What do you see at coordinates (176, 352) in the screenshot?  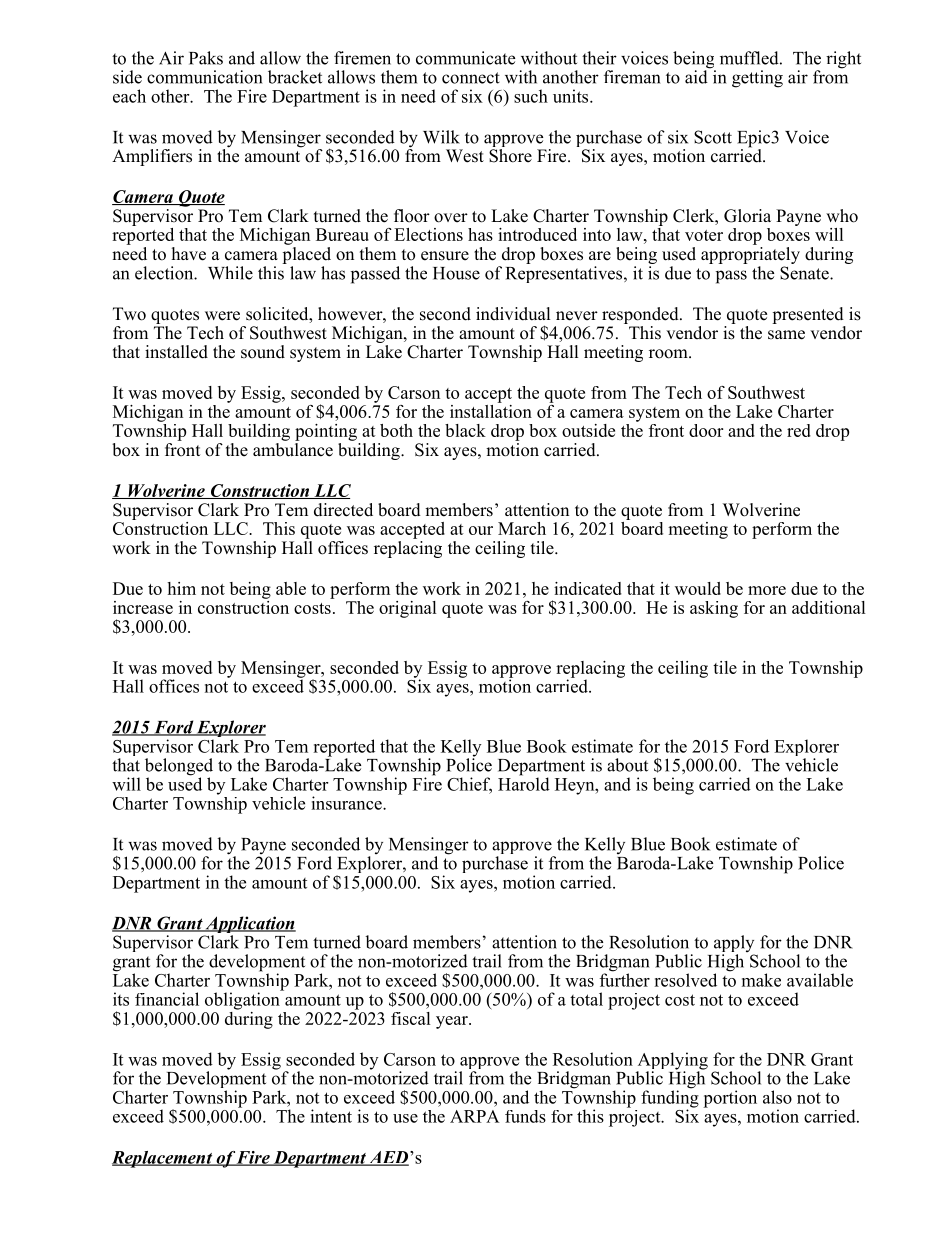 I see `installed` at bounding box center [176, 352].
